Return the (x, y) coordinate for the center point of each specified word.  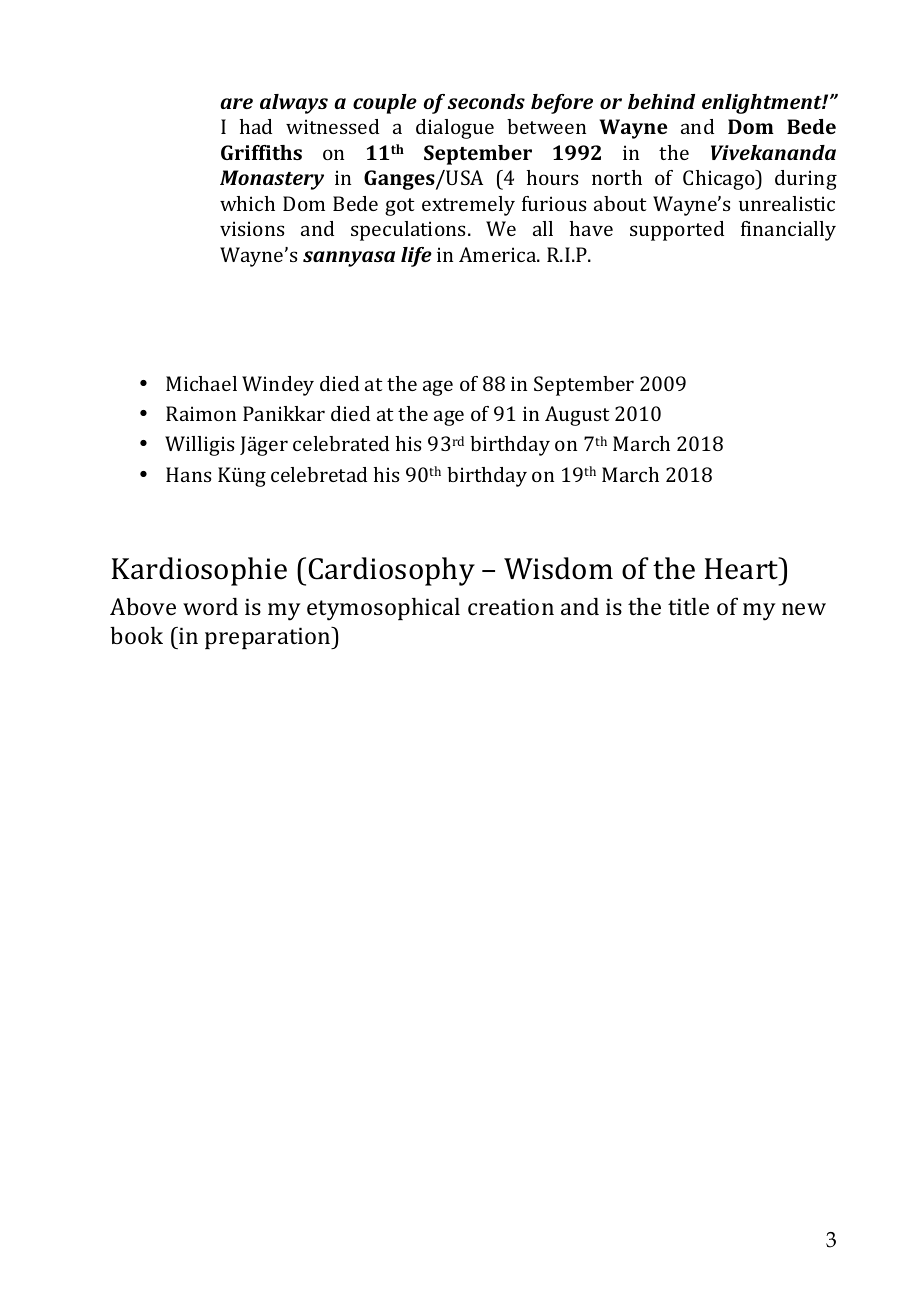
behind (661, 101)
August (577, 416)
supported (677, 231)
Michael (201, 383)
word (210, 606)
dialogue (455, 129)
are (236, 103)
